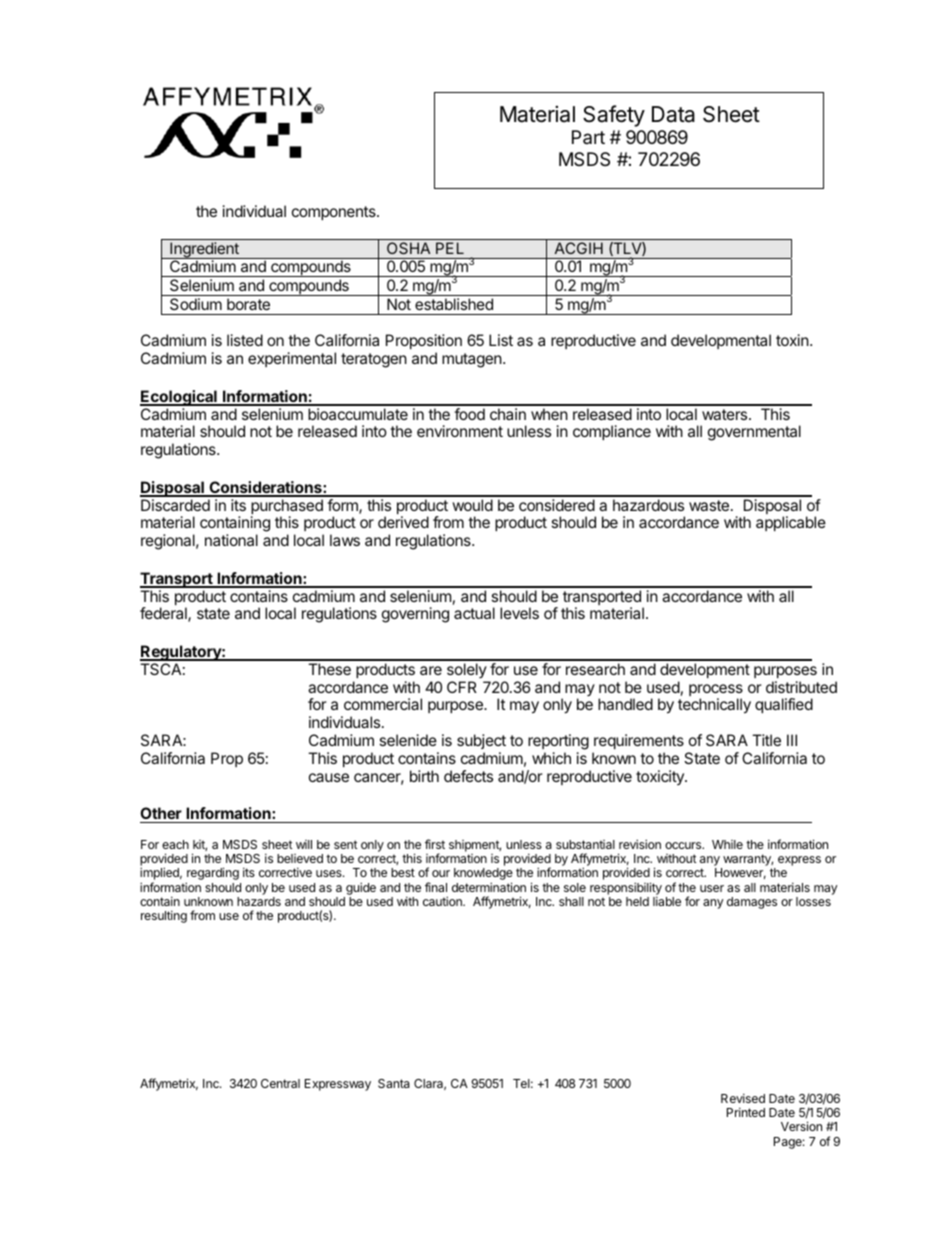 The height and width of the page is (1233, 952). Describe the element at coordinates (280, 1083) in the page. I see `Central` at that location.
